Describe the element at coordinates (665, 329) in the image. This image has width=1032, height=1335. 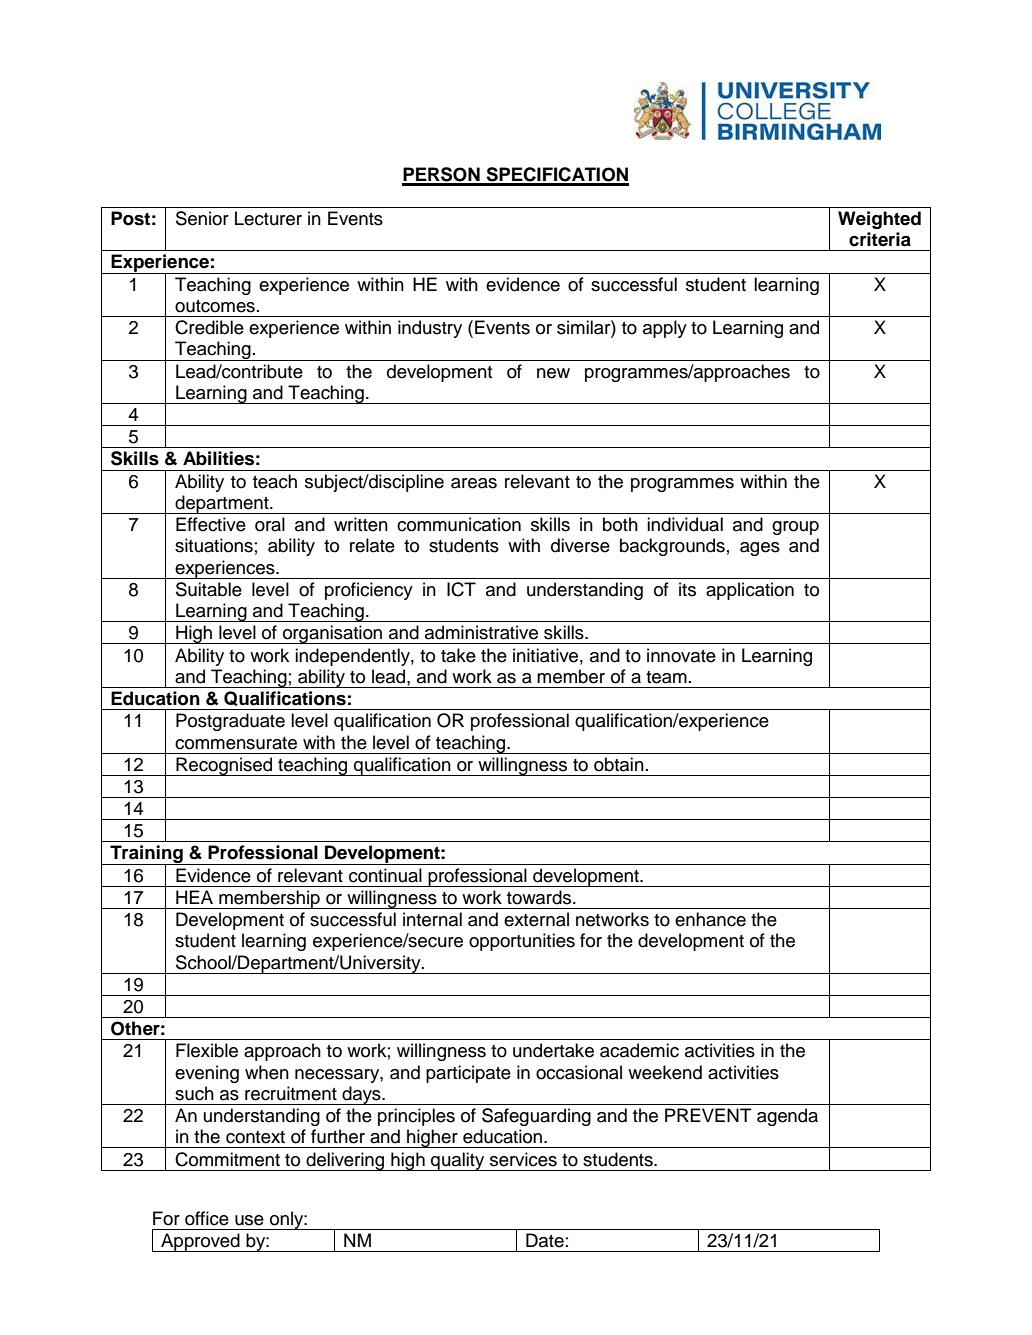
I see `apply` at that location.
